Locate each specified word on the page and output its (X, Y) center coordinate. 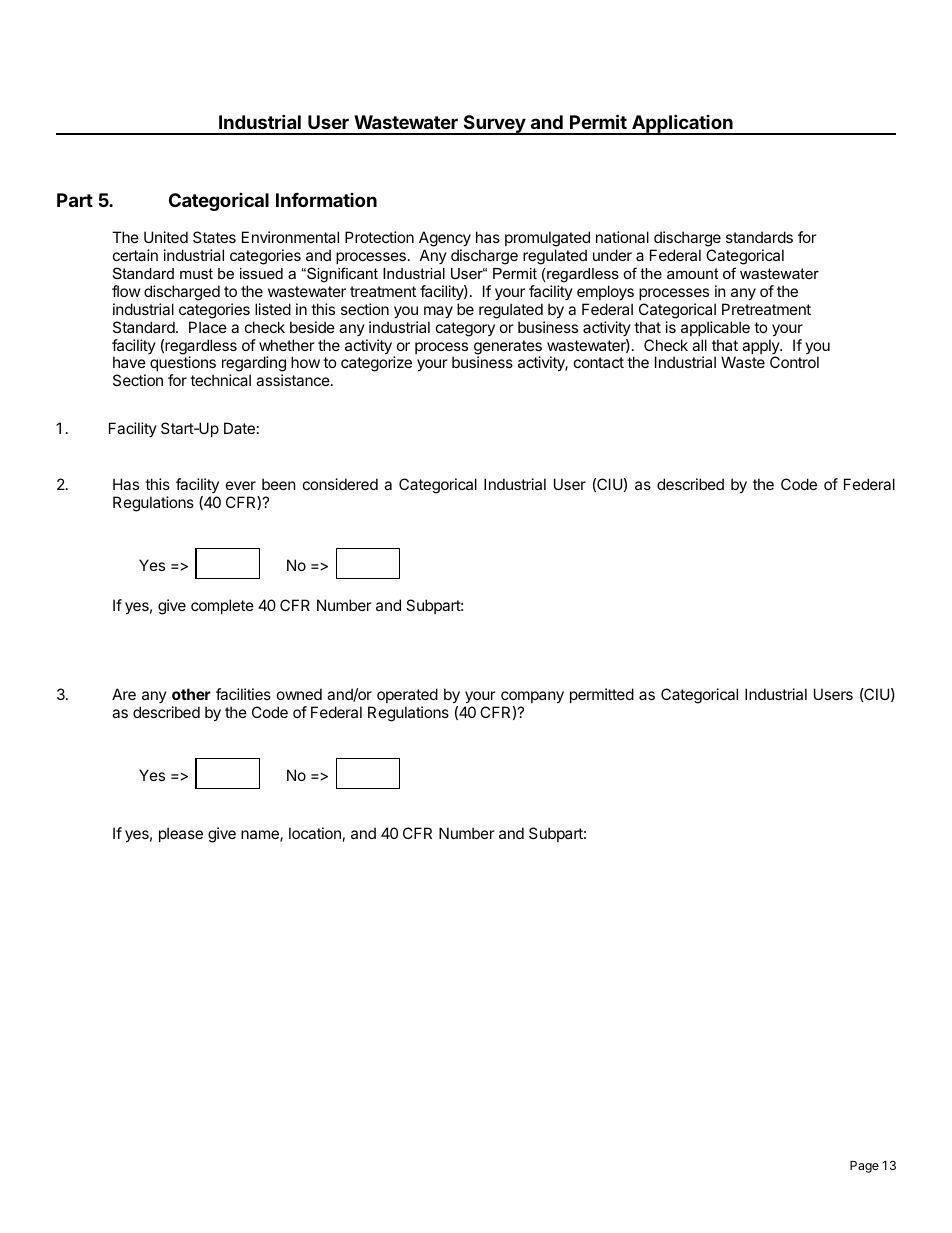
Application (682, 124)
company (532, 697)
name (261, 836)
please (181, 834)
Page (864, 1167)
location (315, 833)
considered (340, 484)
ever (241, 485)
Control (794, 362)
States (214, 237)
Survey (494, 125)
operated (407, 695)
